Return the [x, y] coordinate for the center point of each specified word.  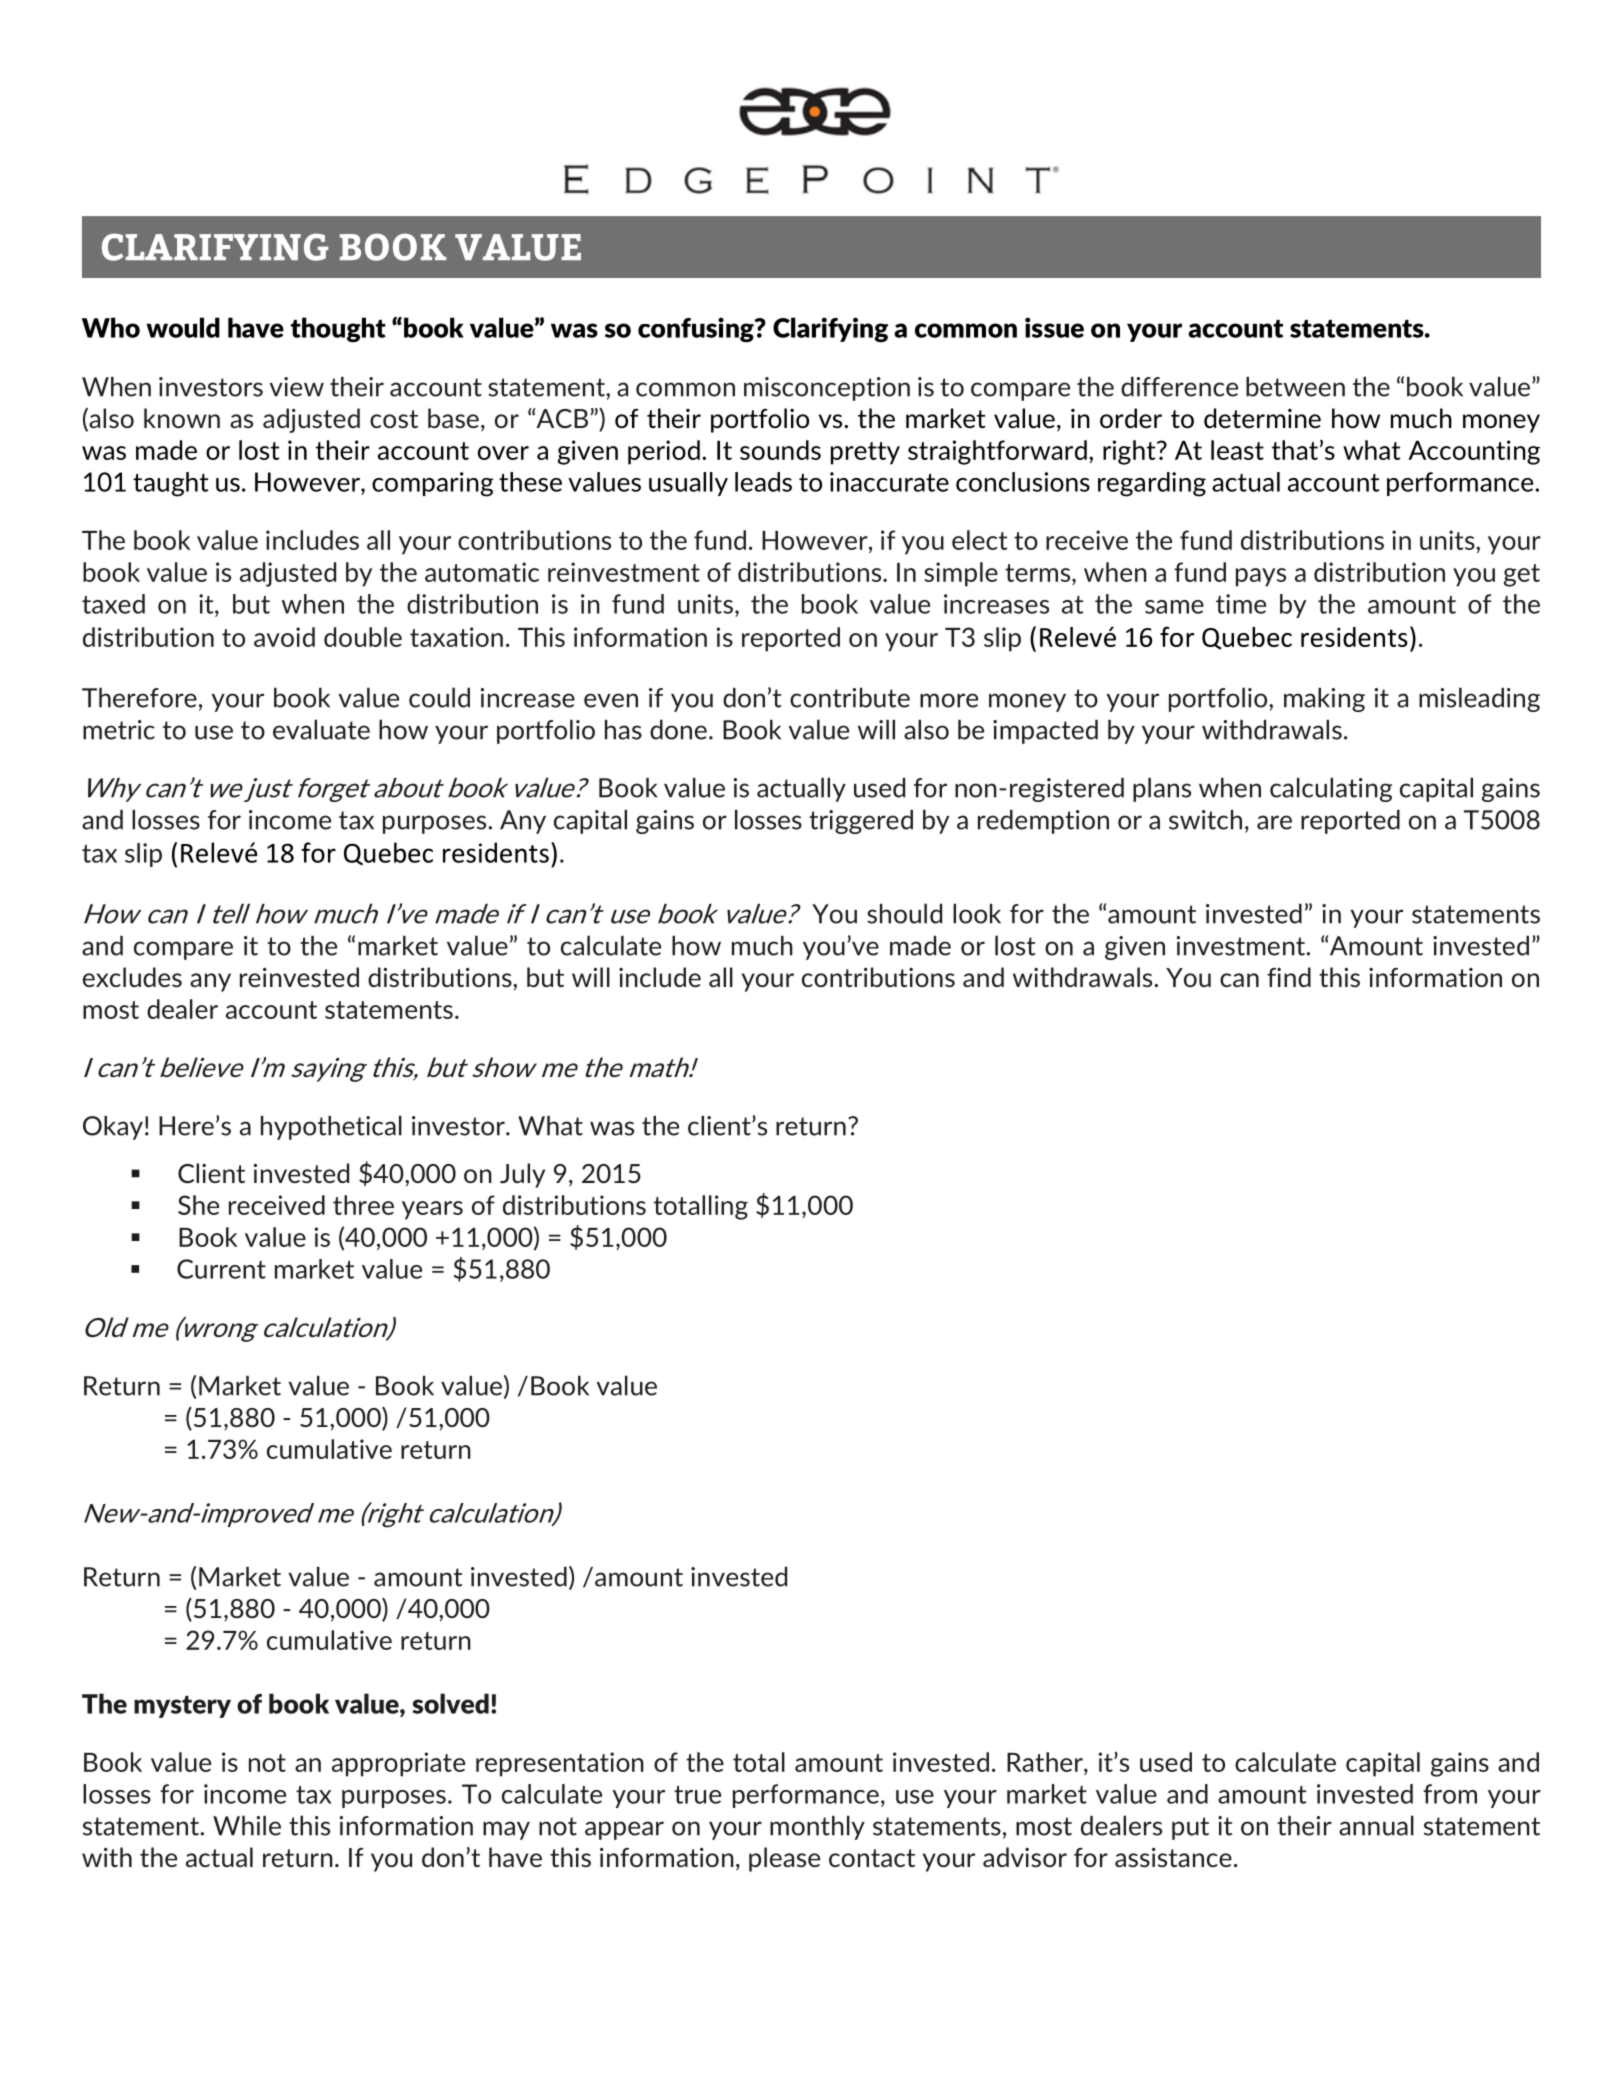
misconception [827, 389]
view [297, 387]
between [1295, 387]
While [247, 1826]
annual [1376, 1826]
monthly [817, 1828]
